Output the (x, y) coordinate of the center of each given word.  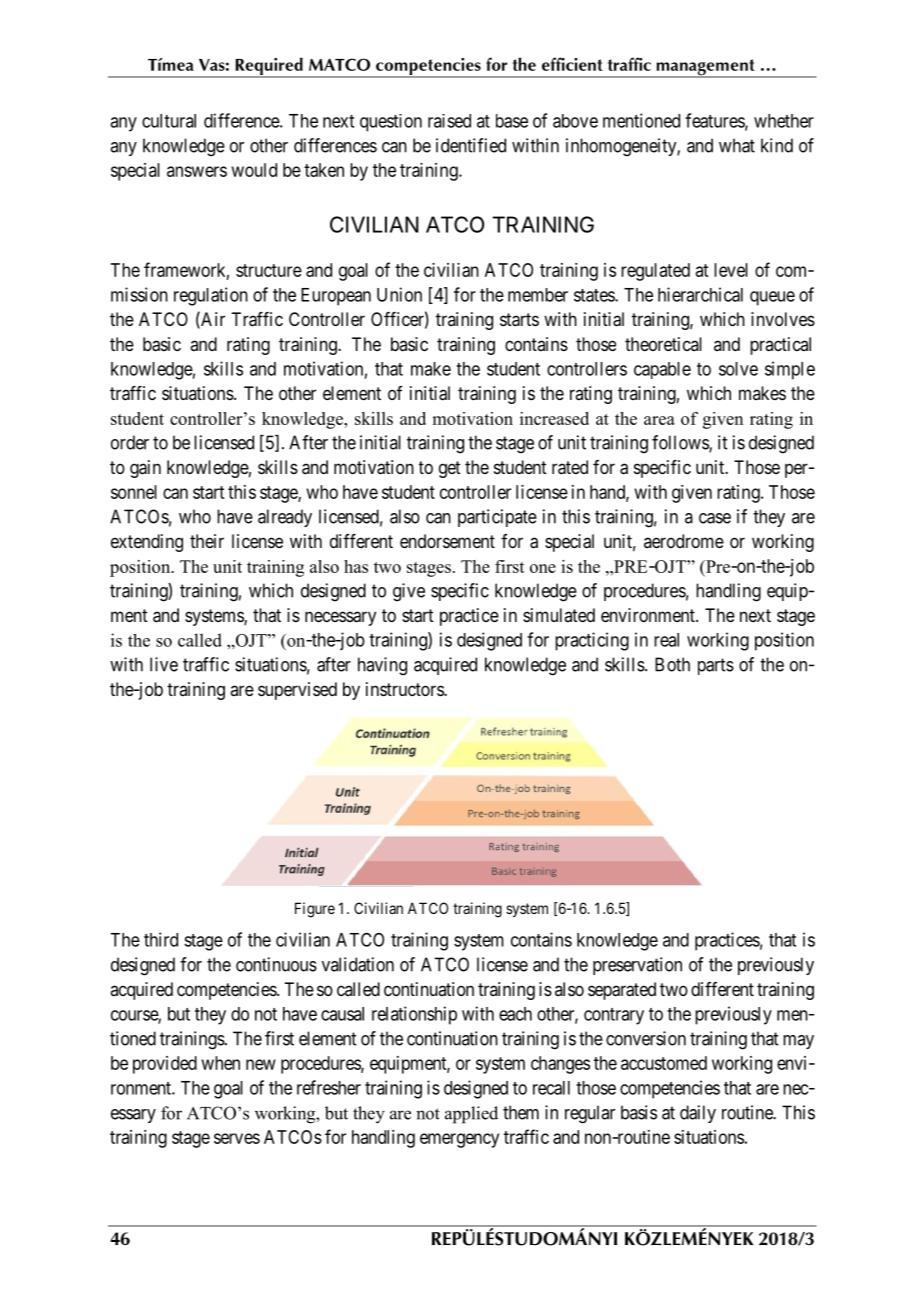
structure (269, 270)
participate (497, 518)
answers (197, 171)
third (161, 939)
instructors (405, 689)
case (715, 518)
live (164, 664)
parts (716, 666)
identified (471, 145)
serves (237, 1138)
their (207, 541)
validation (358, 964)
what (737, 145)
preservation (637, 966)
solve (738, 369)
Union (399, 294)
